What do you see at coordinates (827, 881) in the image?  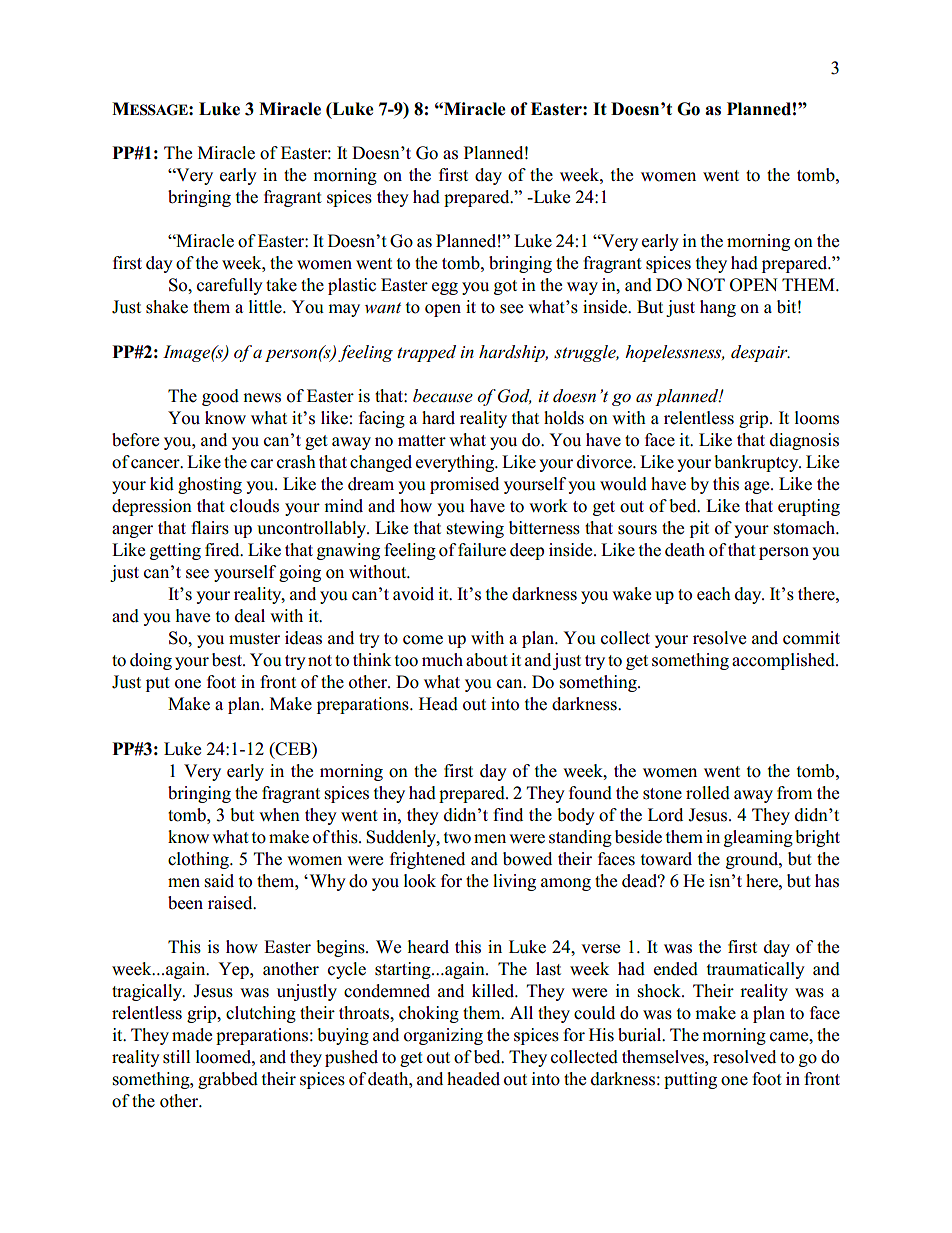 I see `has` at bounding box center [827, 881].
